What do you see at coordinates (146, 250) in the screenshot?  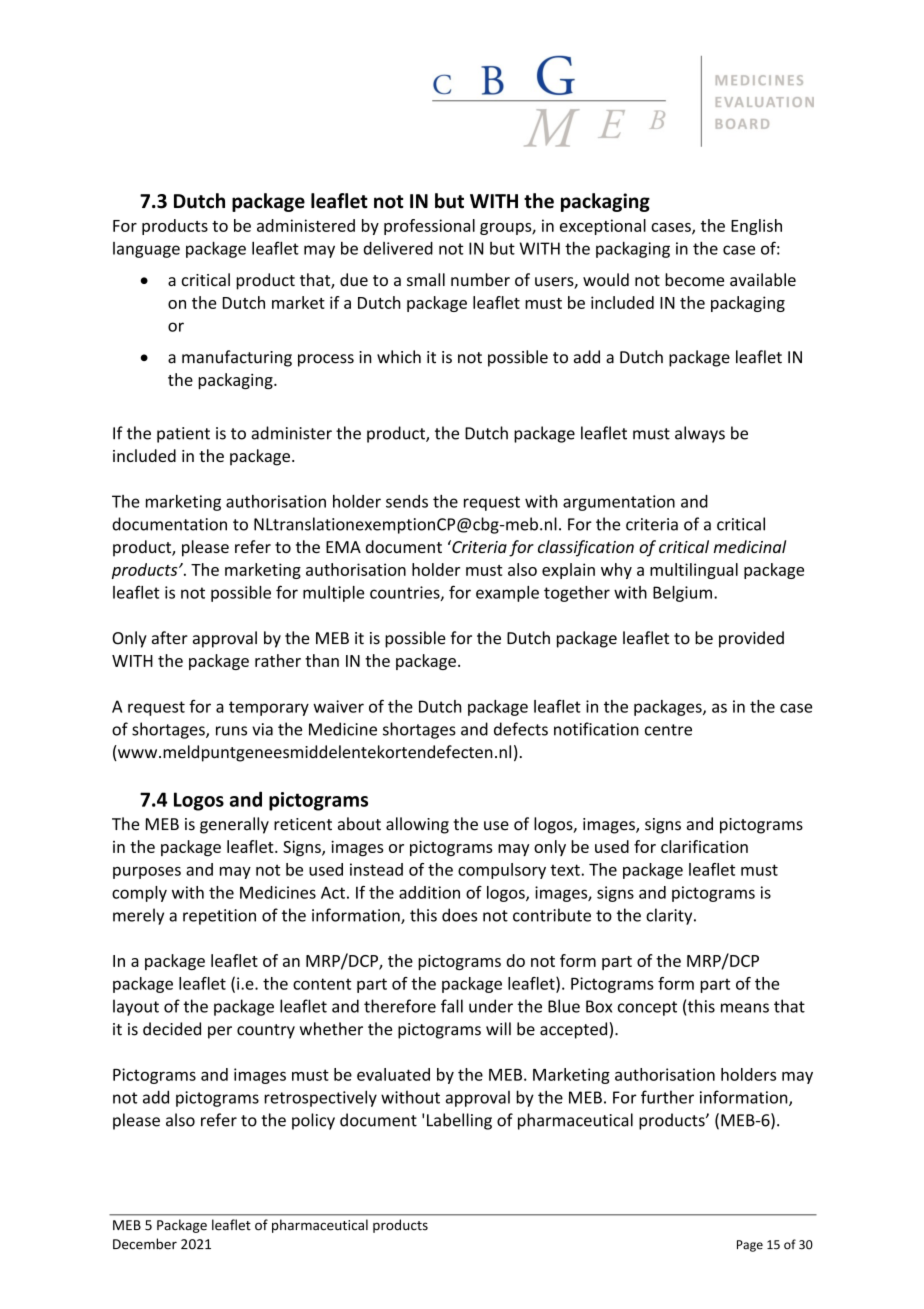 I see `language` at bounding box center [146, 250].
